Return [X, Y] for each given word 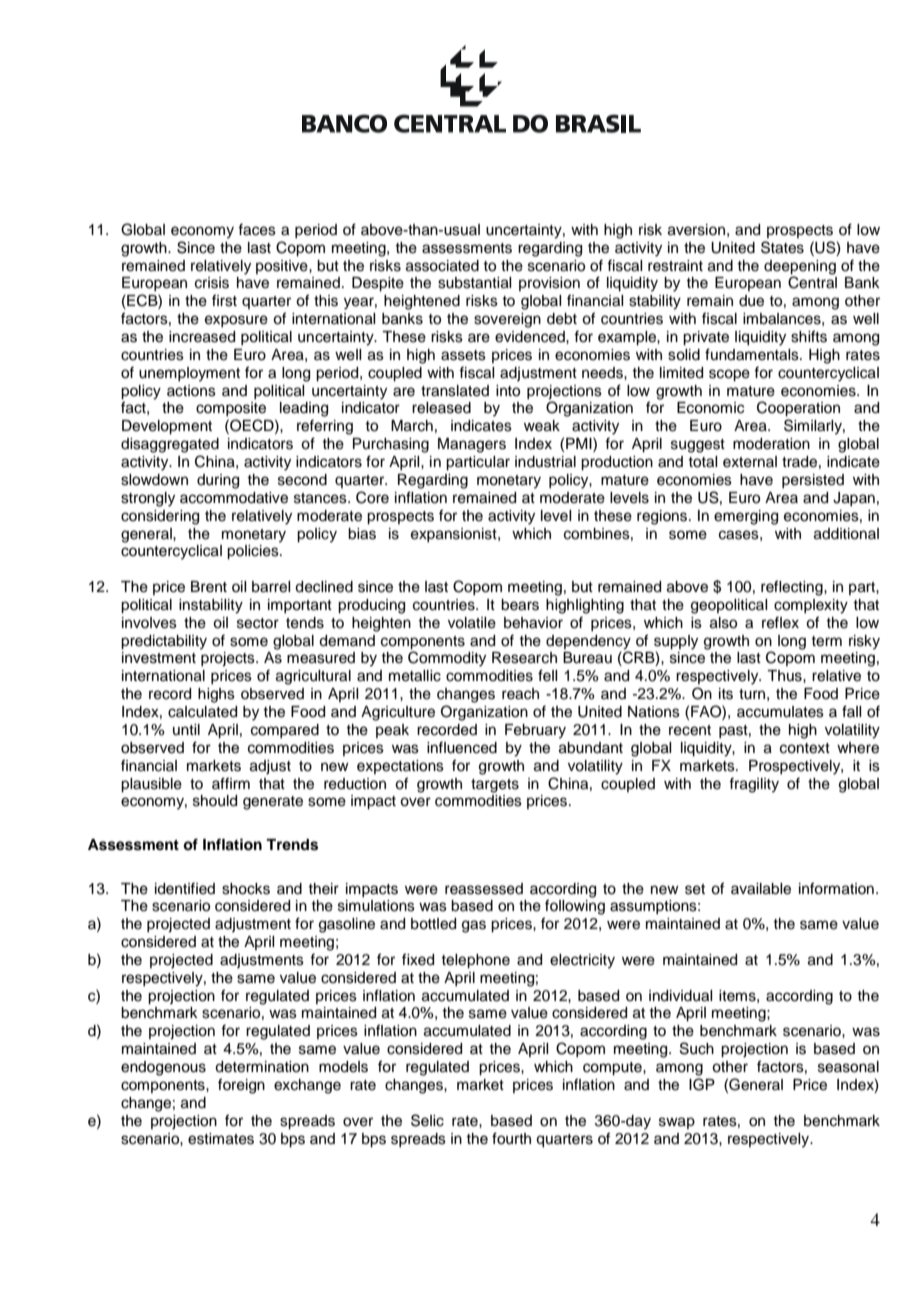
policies [254, 552]
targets [495, 786]
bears [520, 605]
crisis [212, 283]
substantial [474, 283]
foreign [241, 1086]
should [215, 801]
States [782, 247]
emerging [746, 517]
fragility [754, 785]
